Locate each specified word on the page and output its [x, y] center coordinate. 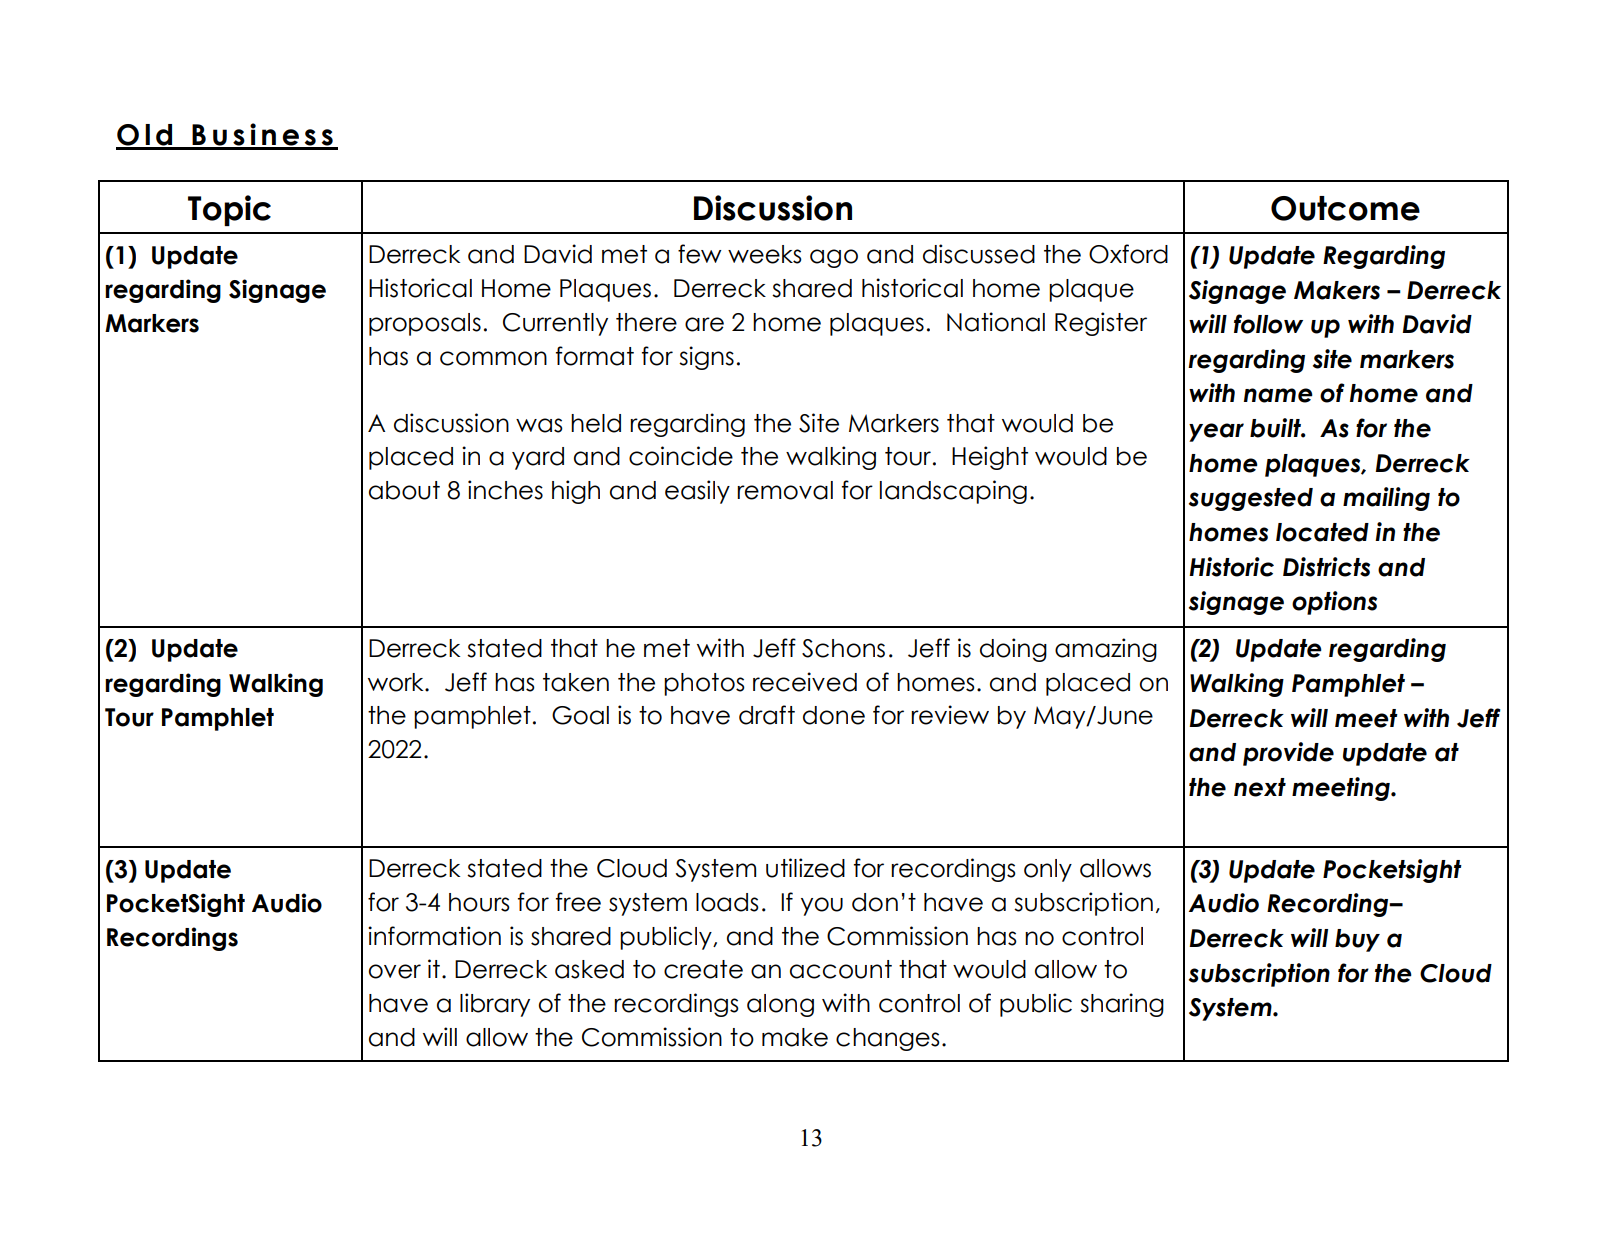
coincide [681, 456]
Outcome [1345, 208]
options [1334, 603]
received [805, 682]
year [1216, 432]
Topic [229, 210]
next [1260, 787]
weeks [765, 254]
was [539, 425]
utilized [805, 868]
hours [479, 902]
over [395, 971]
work [397, 682]
